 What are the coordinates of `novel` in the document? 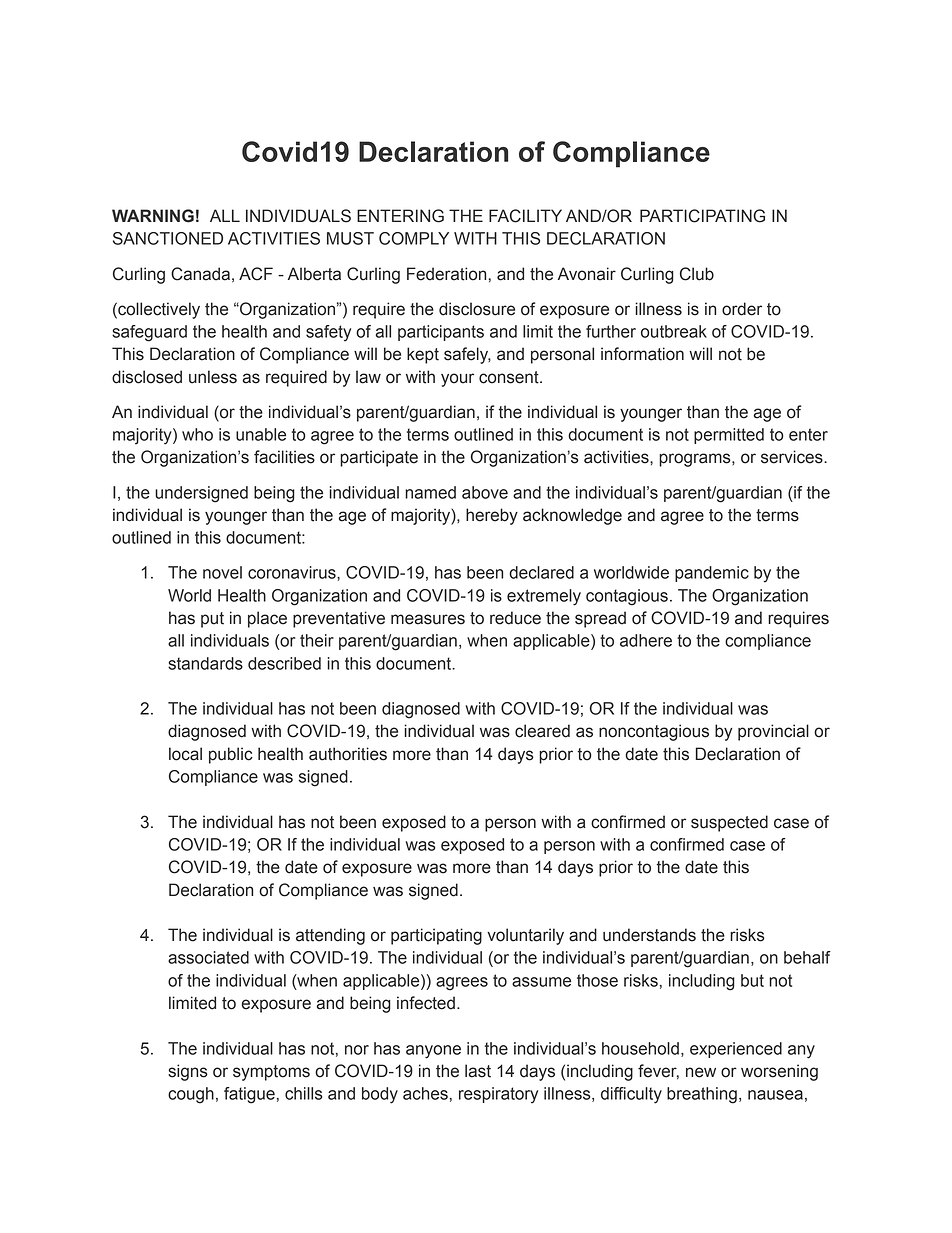 It's located at (222, 572).
